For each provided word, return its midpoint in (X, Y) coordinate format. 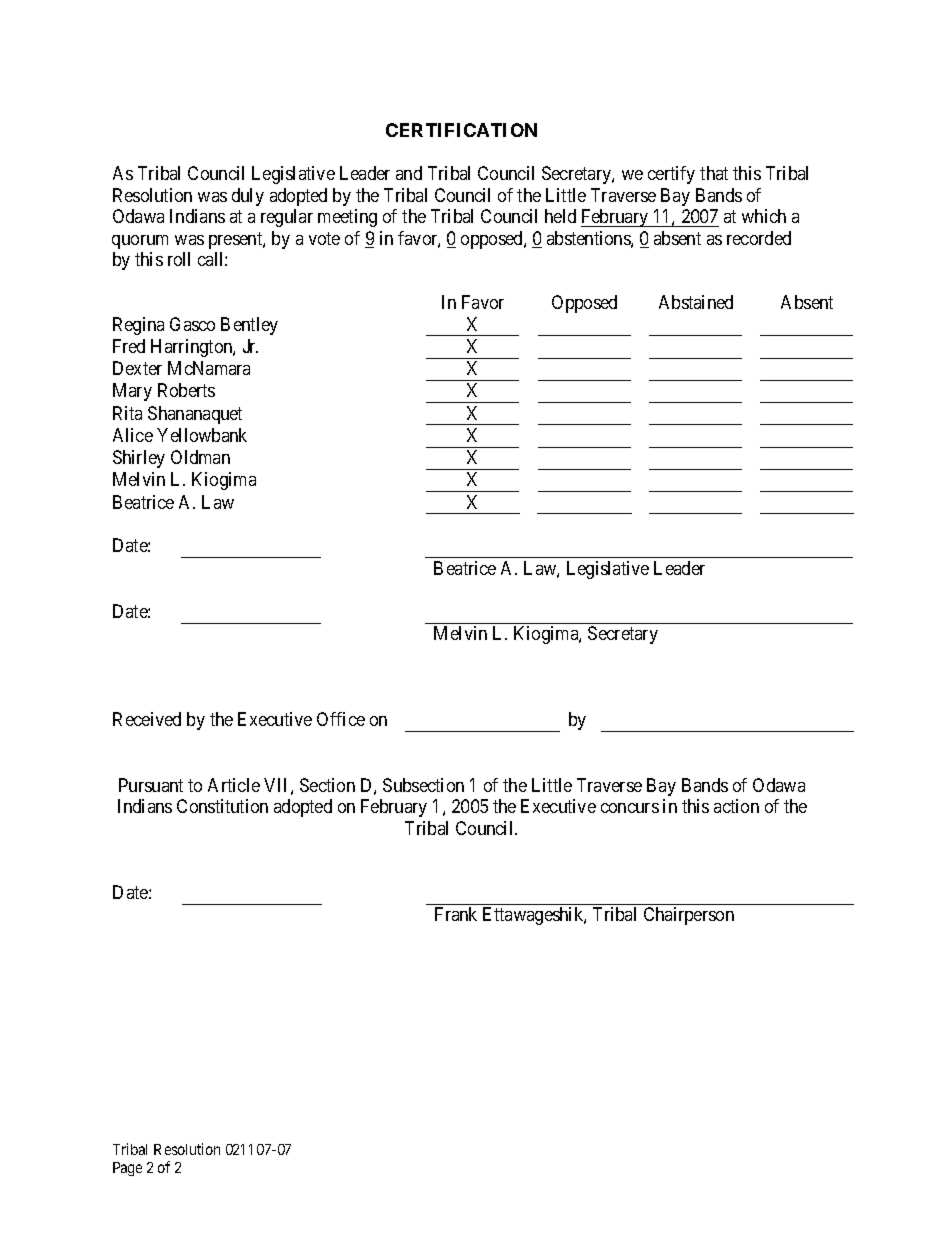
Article (234, 785)
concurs (630, 808)
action (736, 806)
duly (248, 197)
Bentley (249, 326)
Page (127, 1169)
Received (147, 719)
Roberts (186, 390)
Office (341, 719)
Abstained (696, 302)
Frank (456, 914)
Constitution (222, 806)
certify (671, 175)
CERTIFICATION (461, 130)
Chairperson (689, 916)
